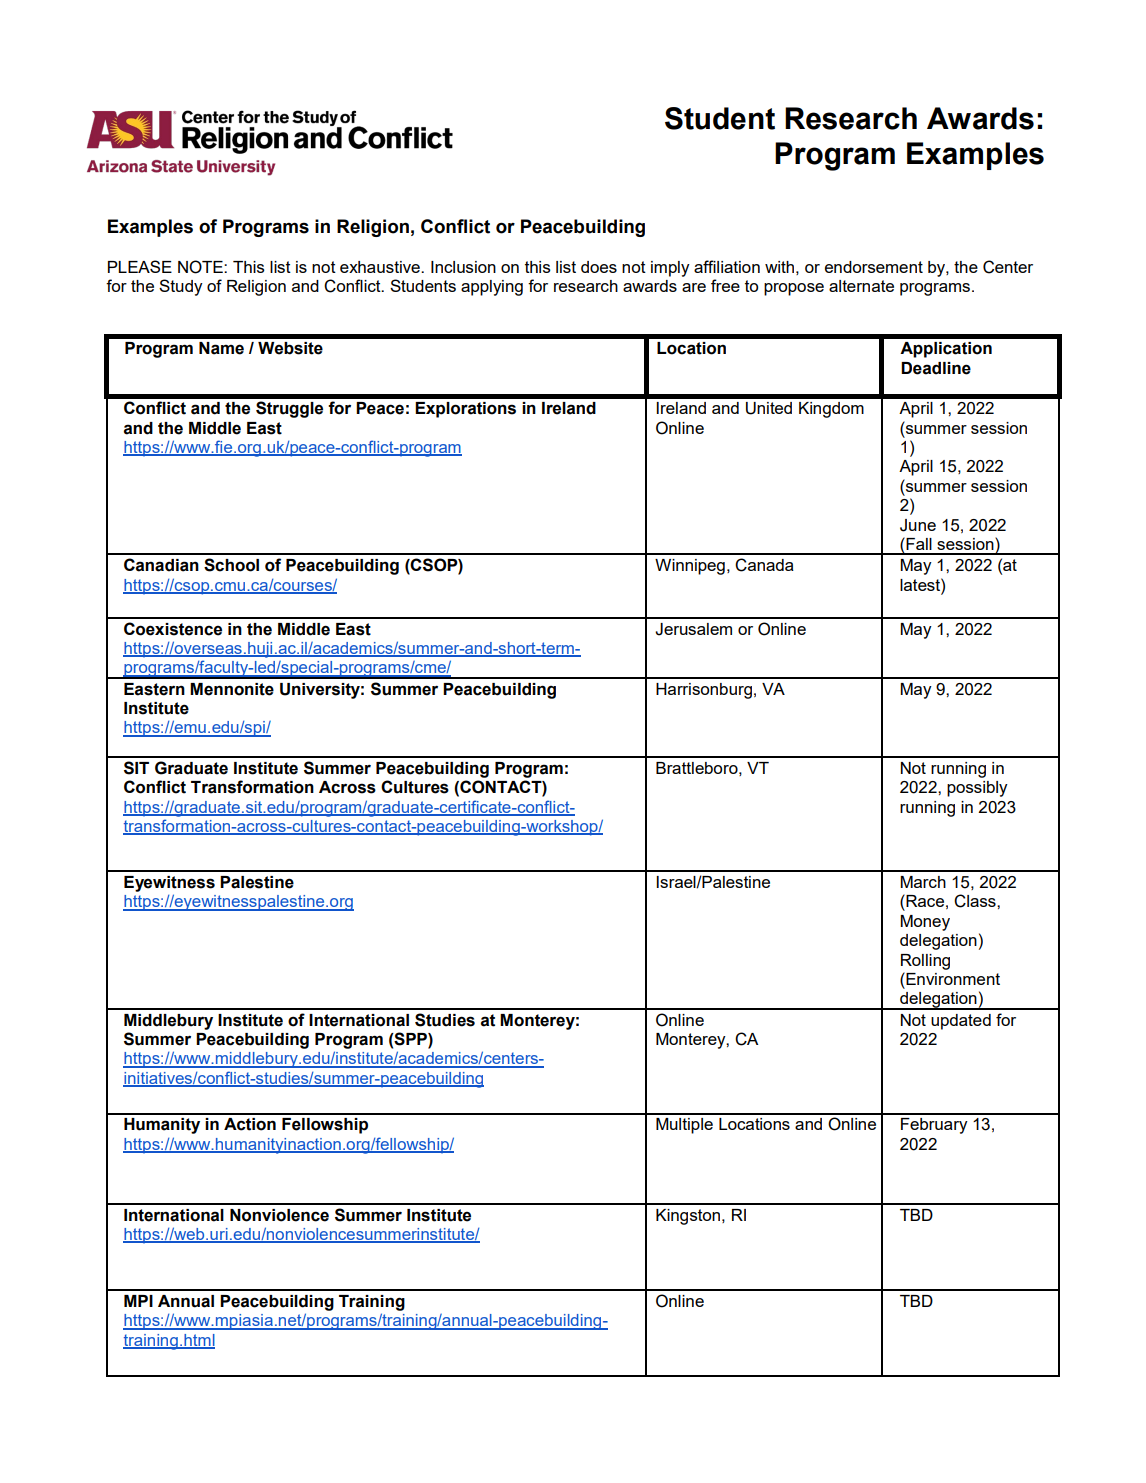  Describe the element at coordinates (952, 978) in the screenshot. I see `Environment` at that location.
